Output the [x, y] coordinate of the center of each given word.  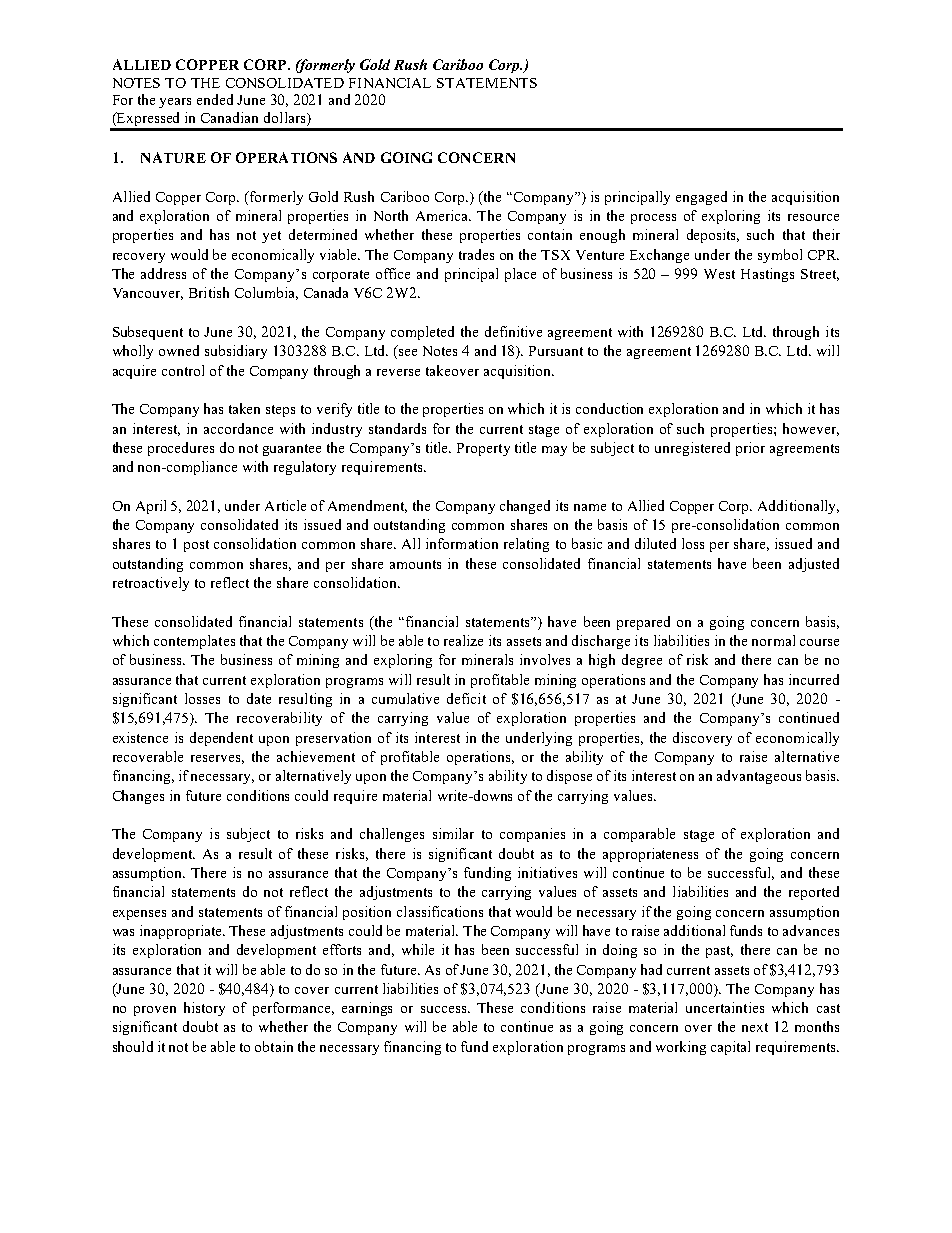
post [196, 546]
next [755, 1027]
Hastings [767, 275]
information [462, 543]
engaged [701, 198]
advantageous [759, 777]
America [443, 215]
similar [453, 833]
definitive [513, 331]
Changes [138, 797]
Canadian [229, 117]
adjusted [814, 565]
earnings [367, 1009]
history [204, 1009]
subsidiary [236, 352]
